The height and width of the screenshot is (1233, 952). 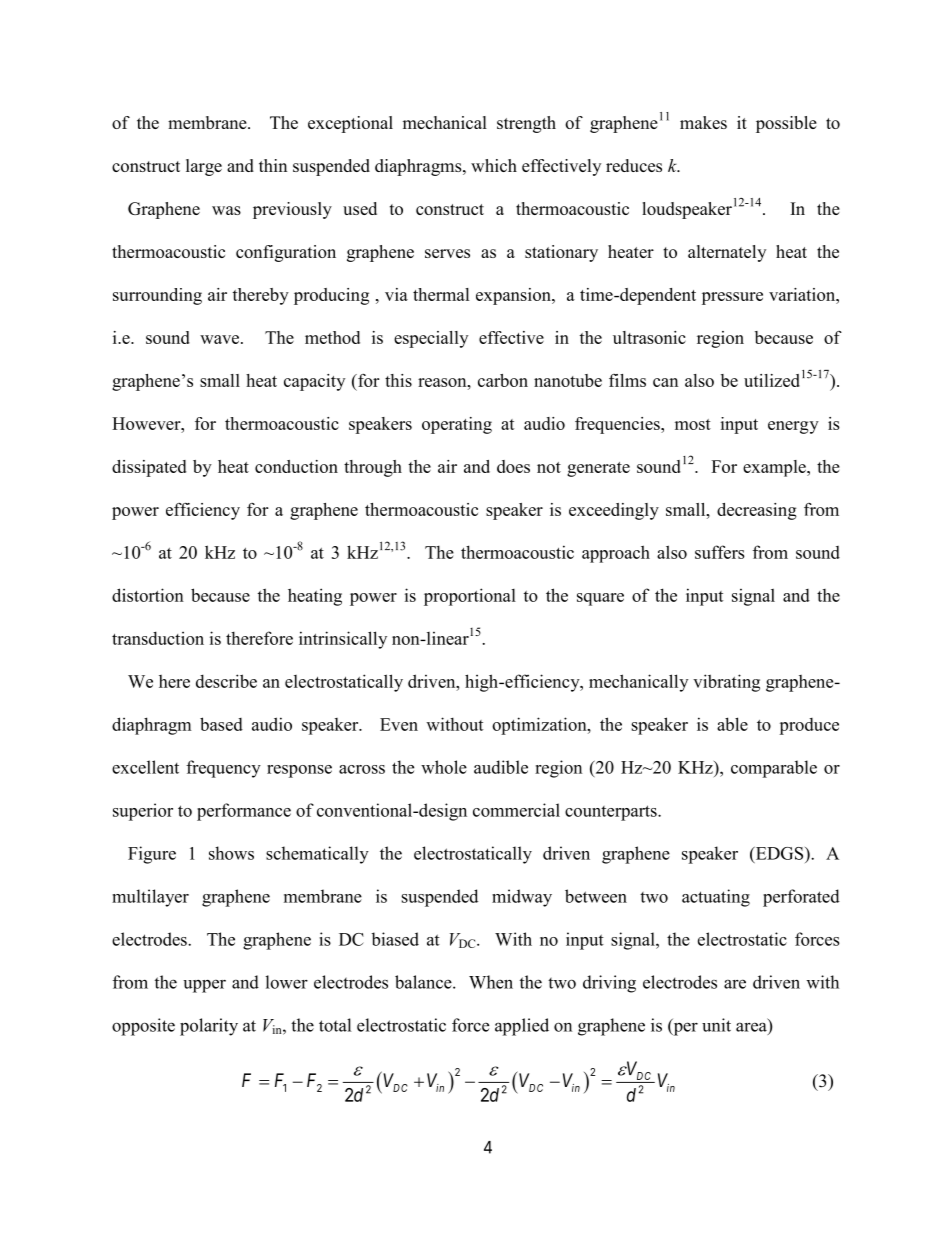 I want to click on optimization, so click(x=540, y=726).
